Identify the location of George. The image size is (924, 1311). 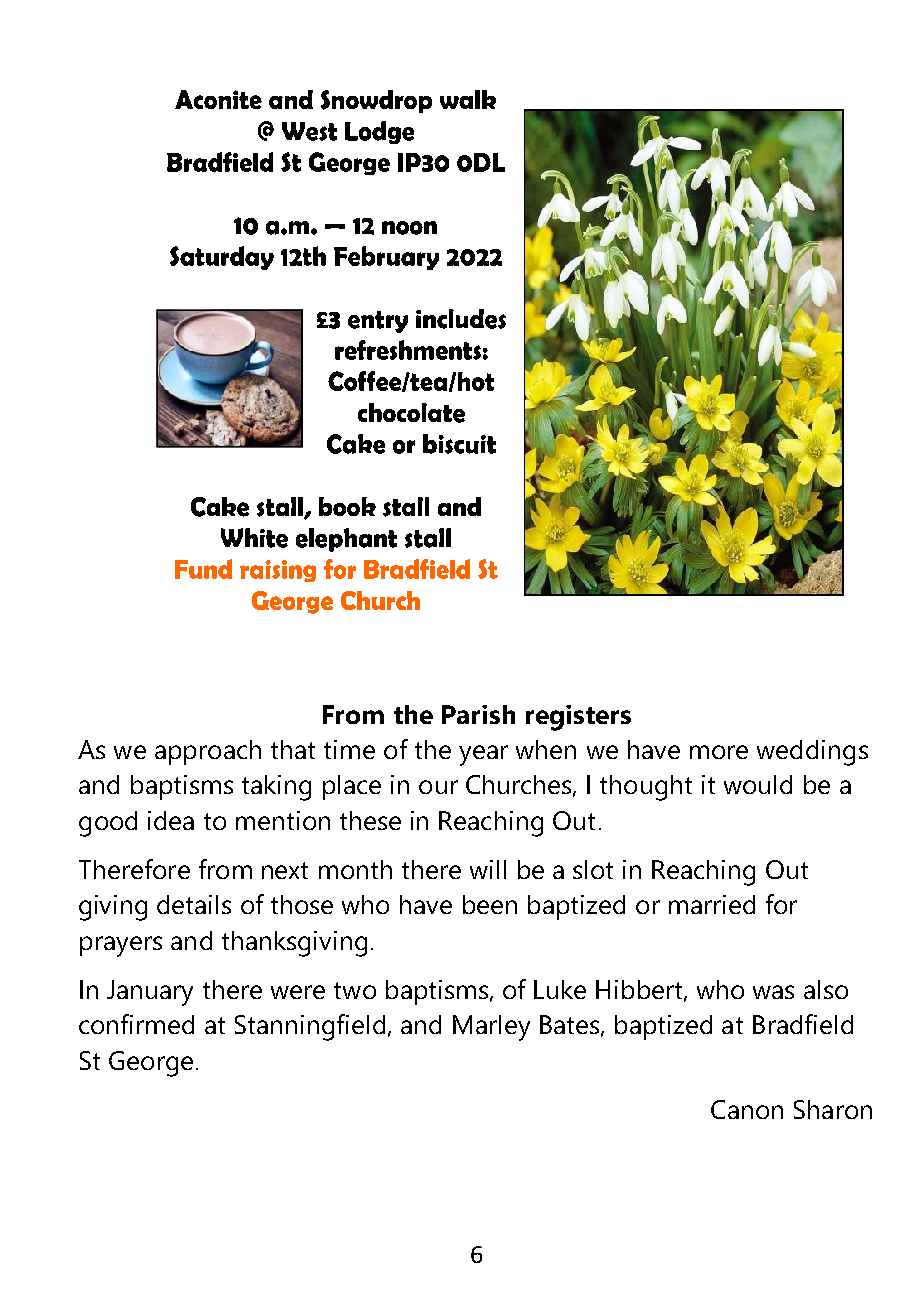
(151, 1064).
